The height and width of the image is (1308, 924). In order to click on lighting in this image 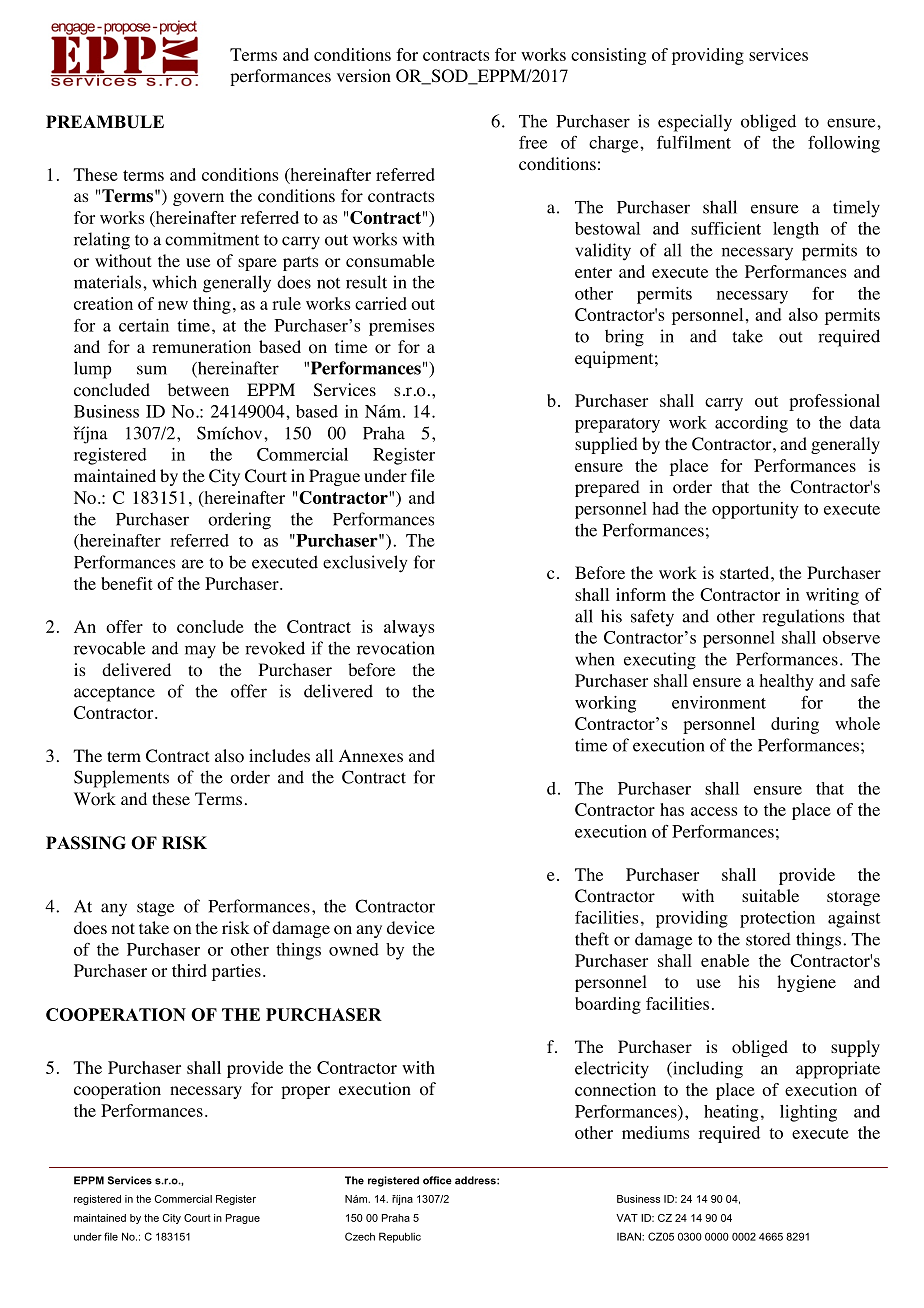, I will do `click(808, 1113)`.
